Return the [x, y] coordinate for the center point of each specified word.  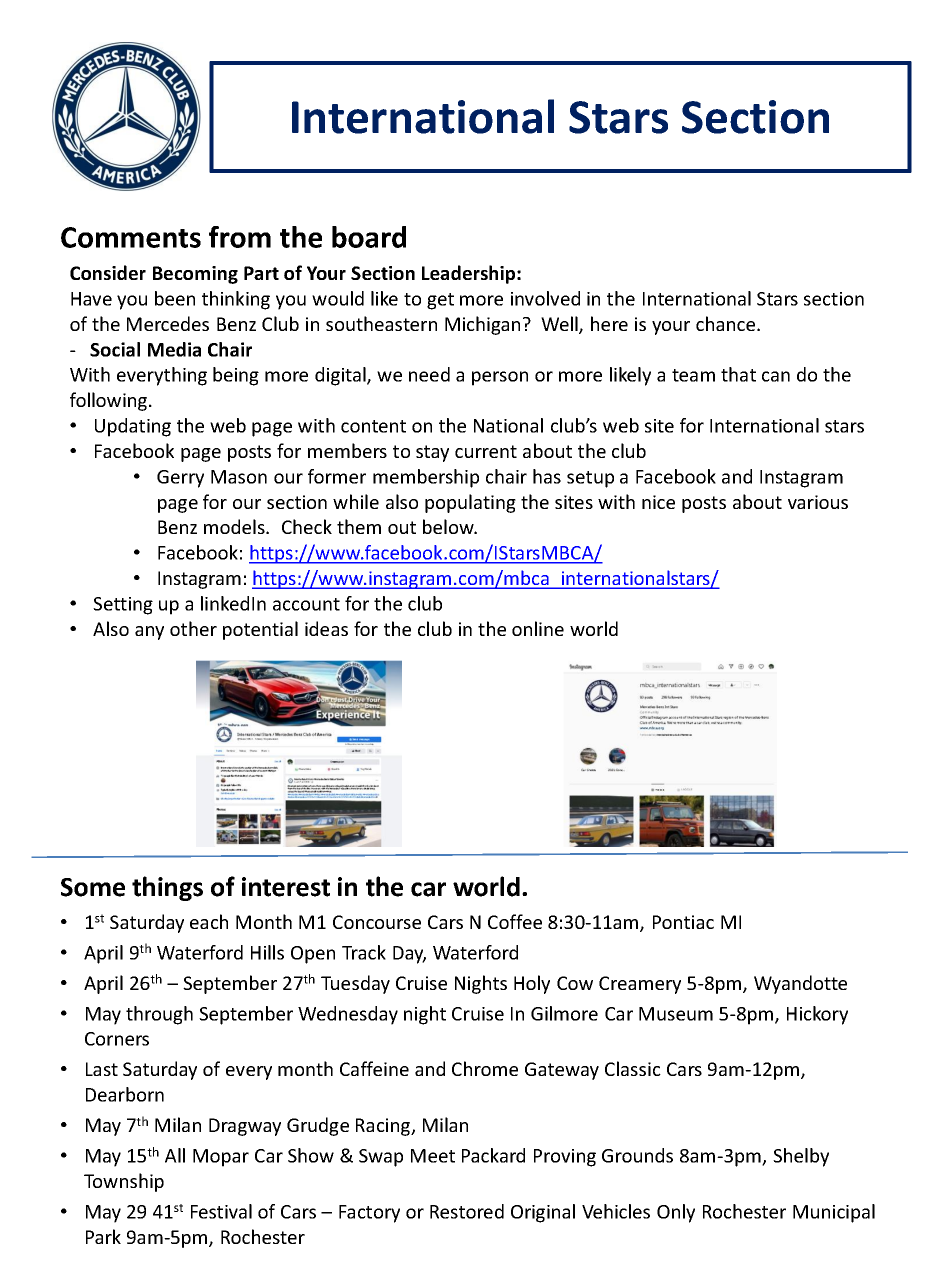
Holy [532, 984]
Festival [221, 1211]
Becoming [195, 275]
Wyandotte [800, 984]
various [818, 502]
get [440, 301]
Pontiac [683, 922]
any [149, 633]
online [538, 628]
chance [727, 323]
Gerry [180, 479]
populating [470, 503]
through [159, 1015]
